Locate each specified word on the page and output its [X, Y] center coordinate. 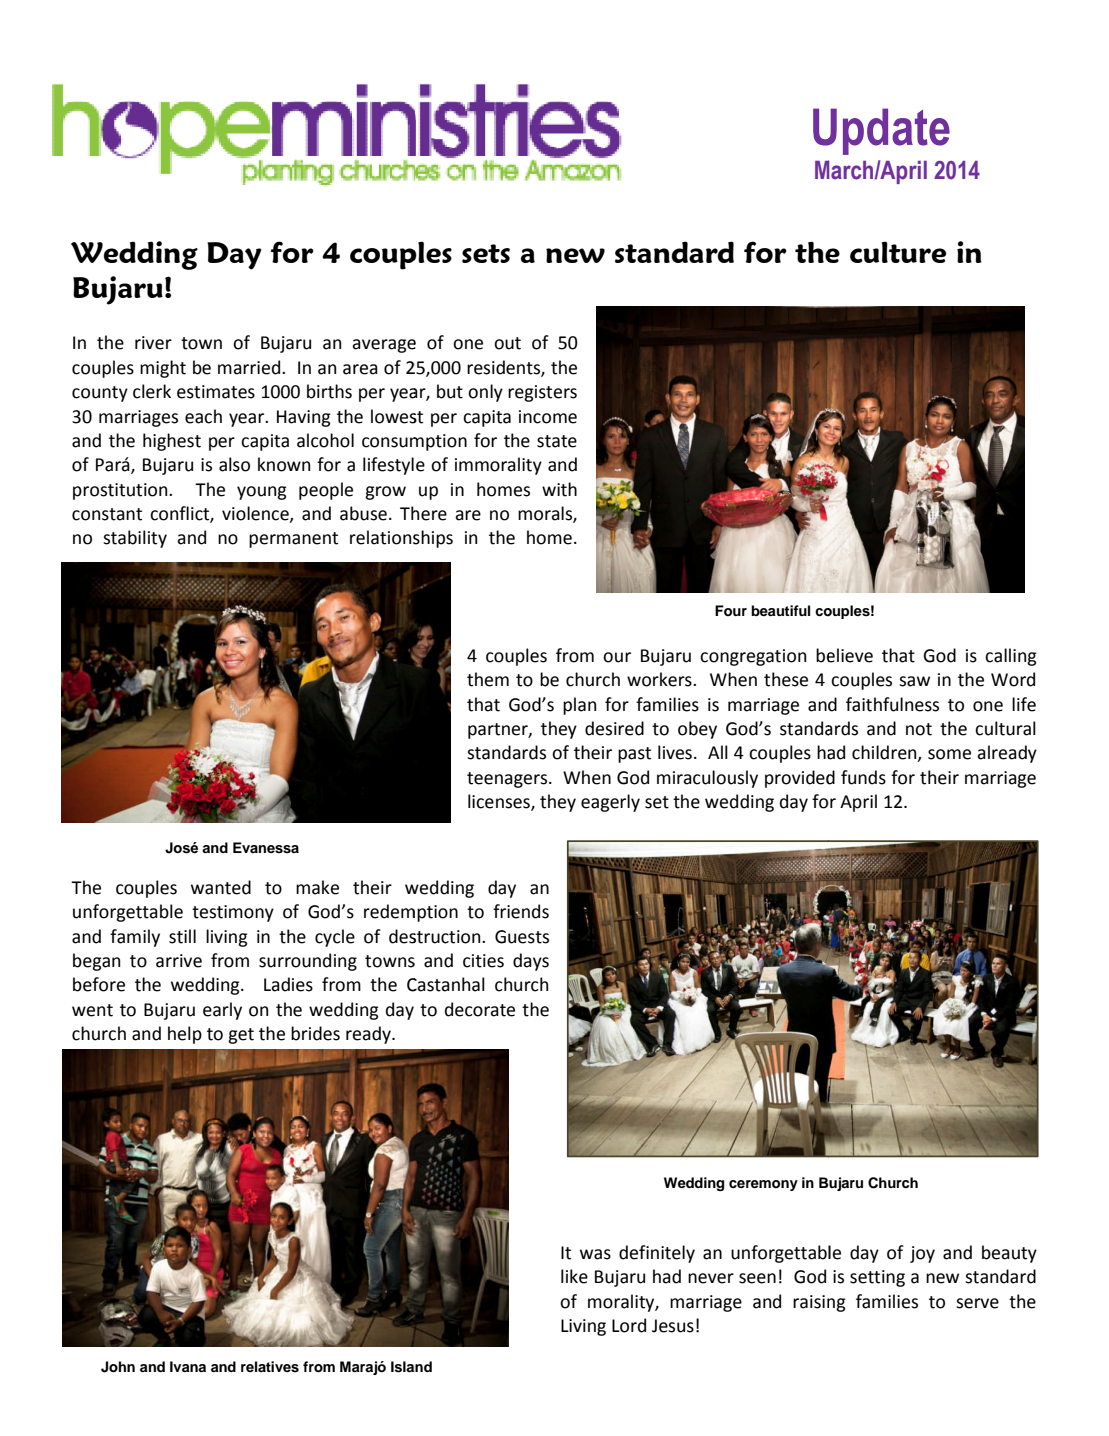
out [507, 343]
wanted [221, 887]
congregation [753, 657]
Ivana [188, 1366]
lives [675, 752]
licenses [500, 802]
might [163, 369]
